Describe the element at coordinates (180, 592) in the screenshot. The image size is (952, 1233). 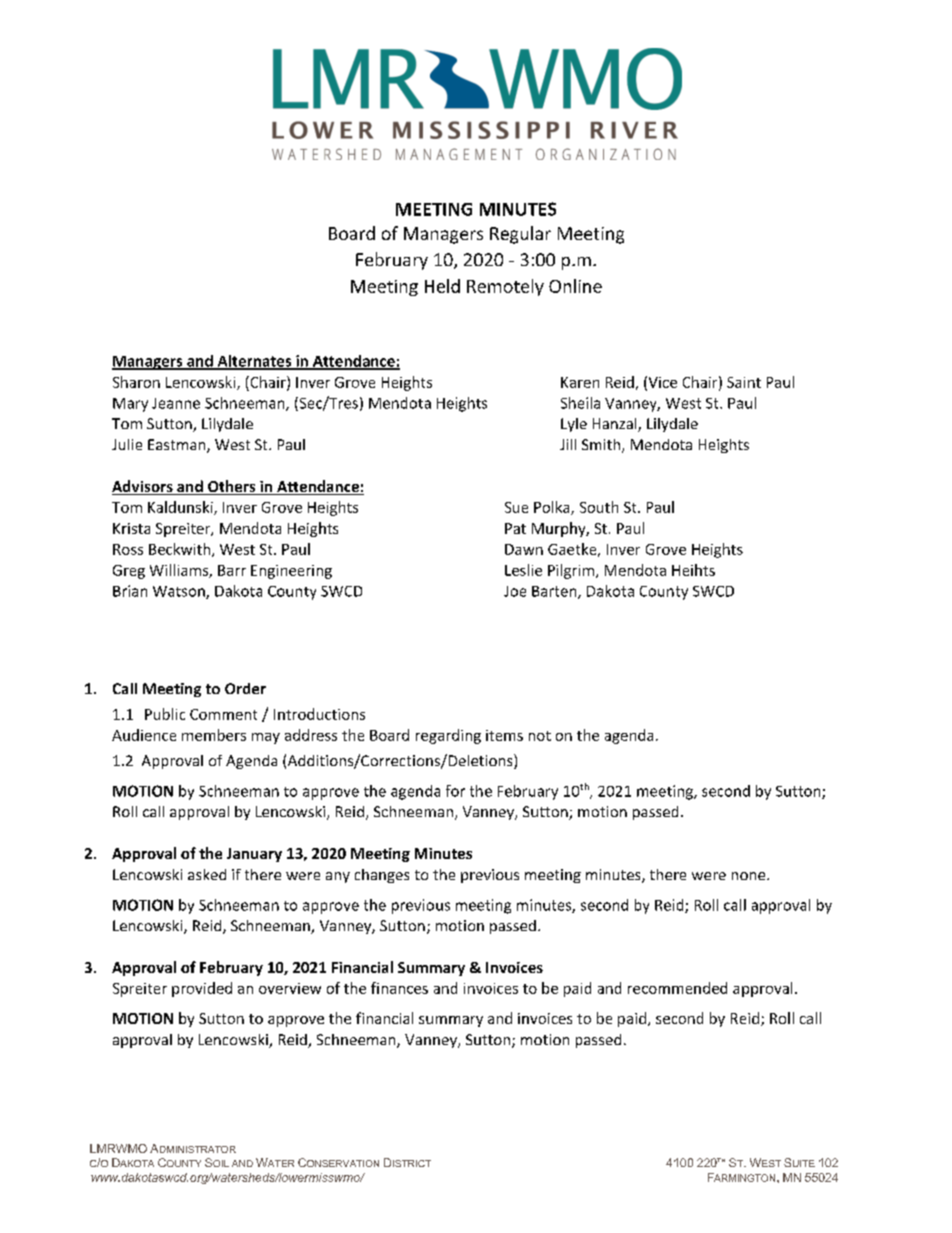
I see `Watson` at that location.
